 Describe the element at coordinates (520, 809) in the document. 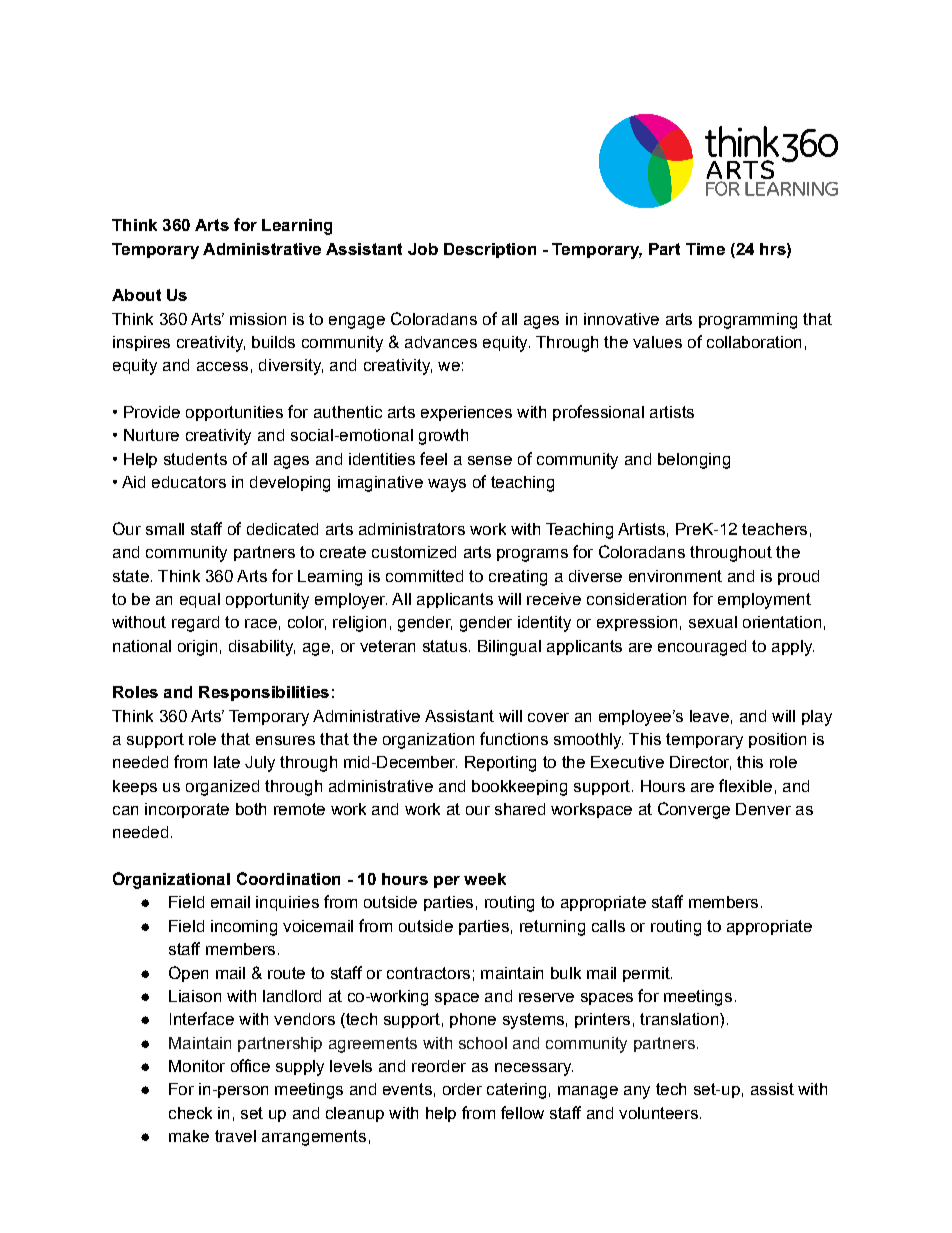

I see `shared` at that location.
